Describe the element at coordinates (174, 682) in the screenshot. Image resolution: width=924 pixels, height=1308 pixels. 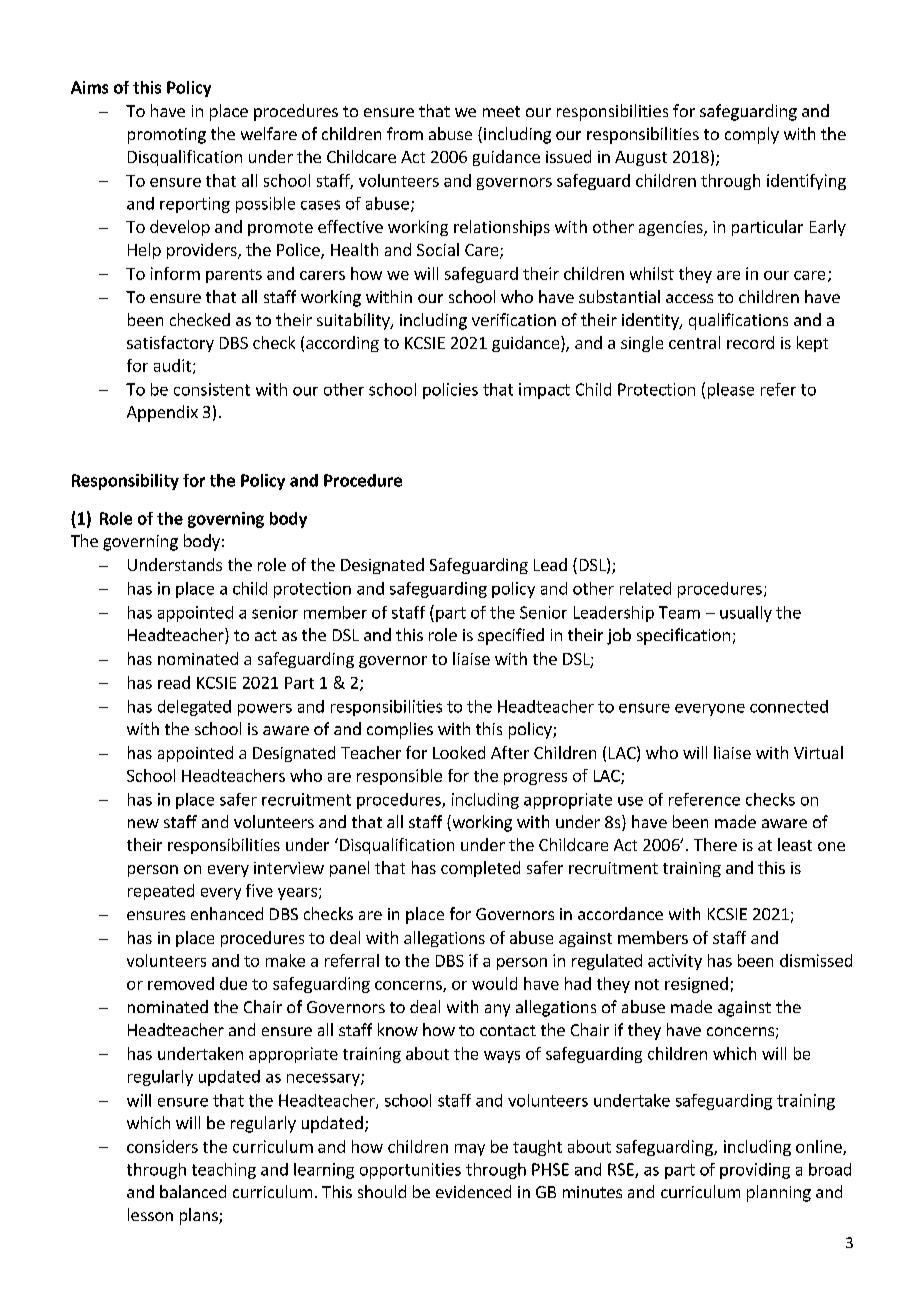
I see `read` at that location.
